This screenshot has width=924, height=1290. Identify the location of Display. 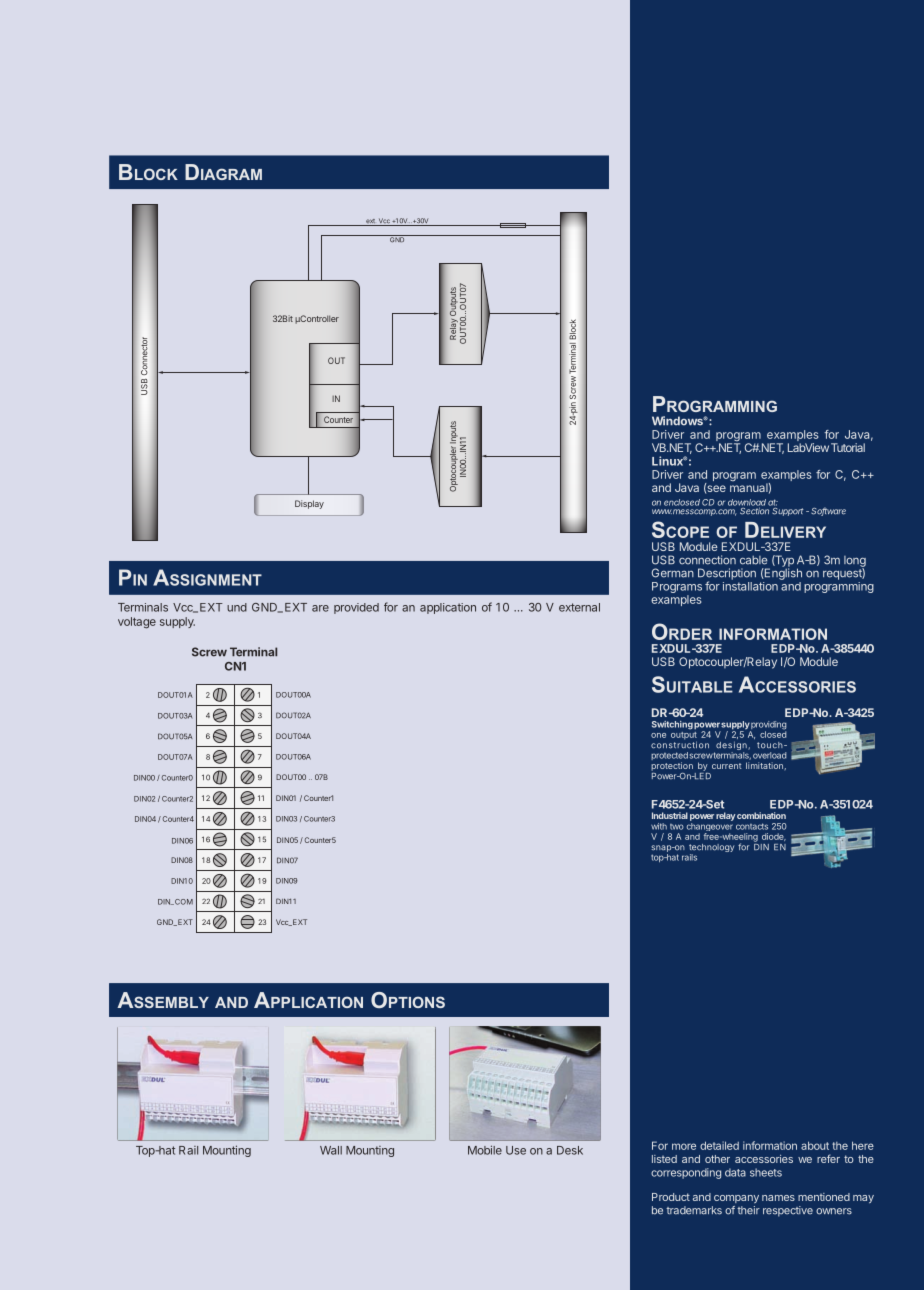
(309, 504).
